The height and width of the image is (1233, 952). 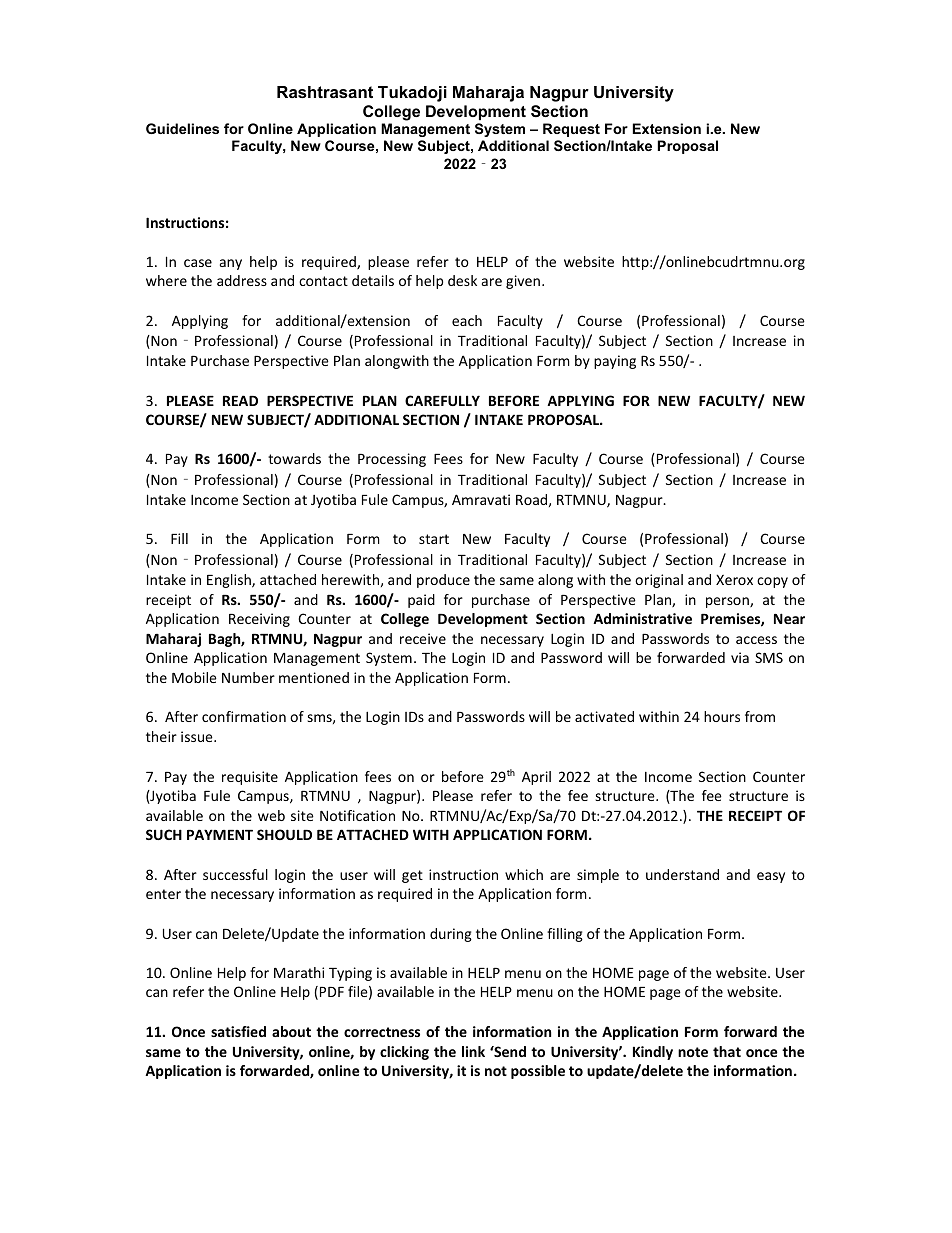 What do you see at coordinates (473, 1051) in the image?
I see `link` at bounding box center [473, 1051].
